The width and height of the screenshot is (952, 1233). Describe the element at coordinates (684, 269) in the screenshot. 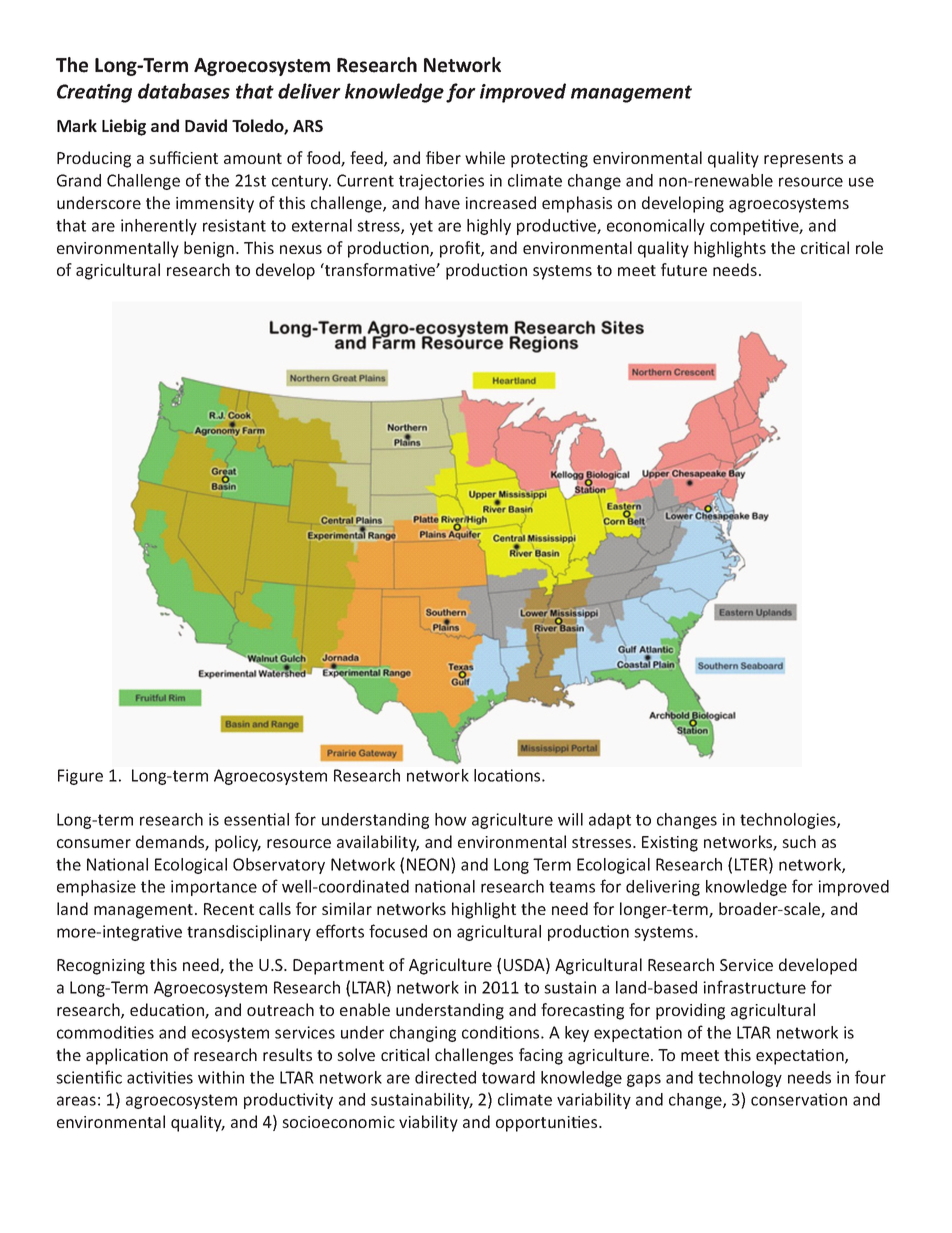

I see `future` at that location.
